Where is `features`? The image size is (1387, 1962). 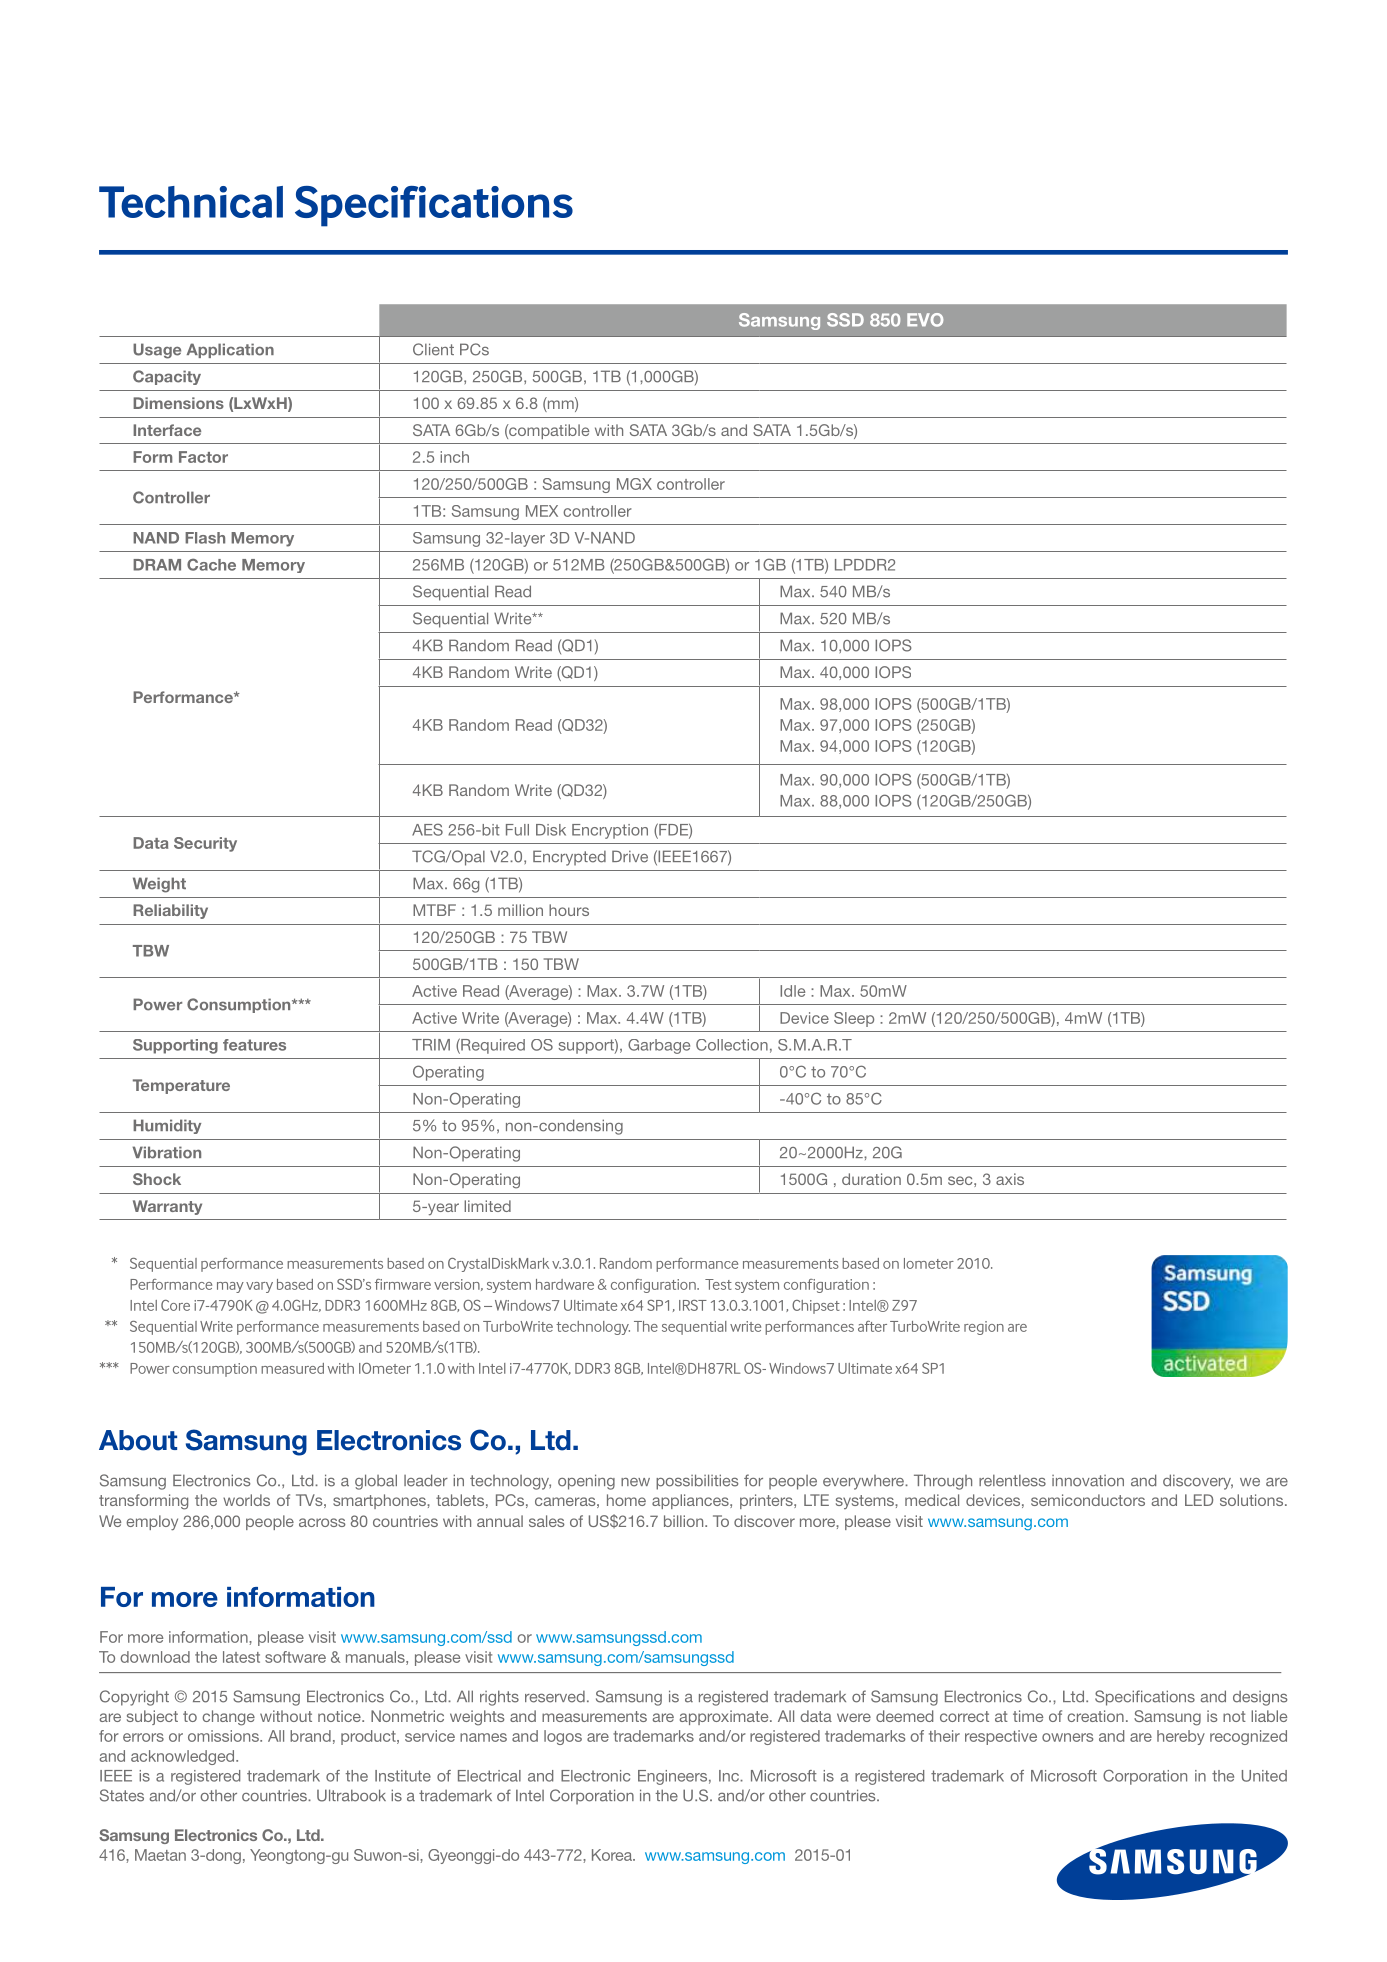 features is located at coordinates (254, 1045).
